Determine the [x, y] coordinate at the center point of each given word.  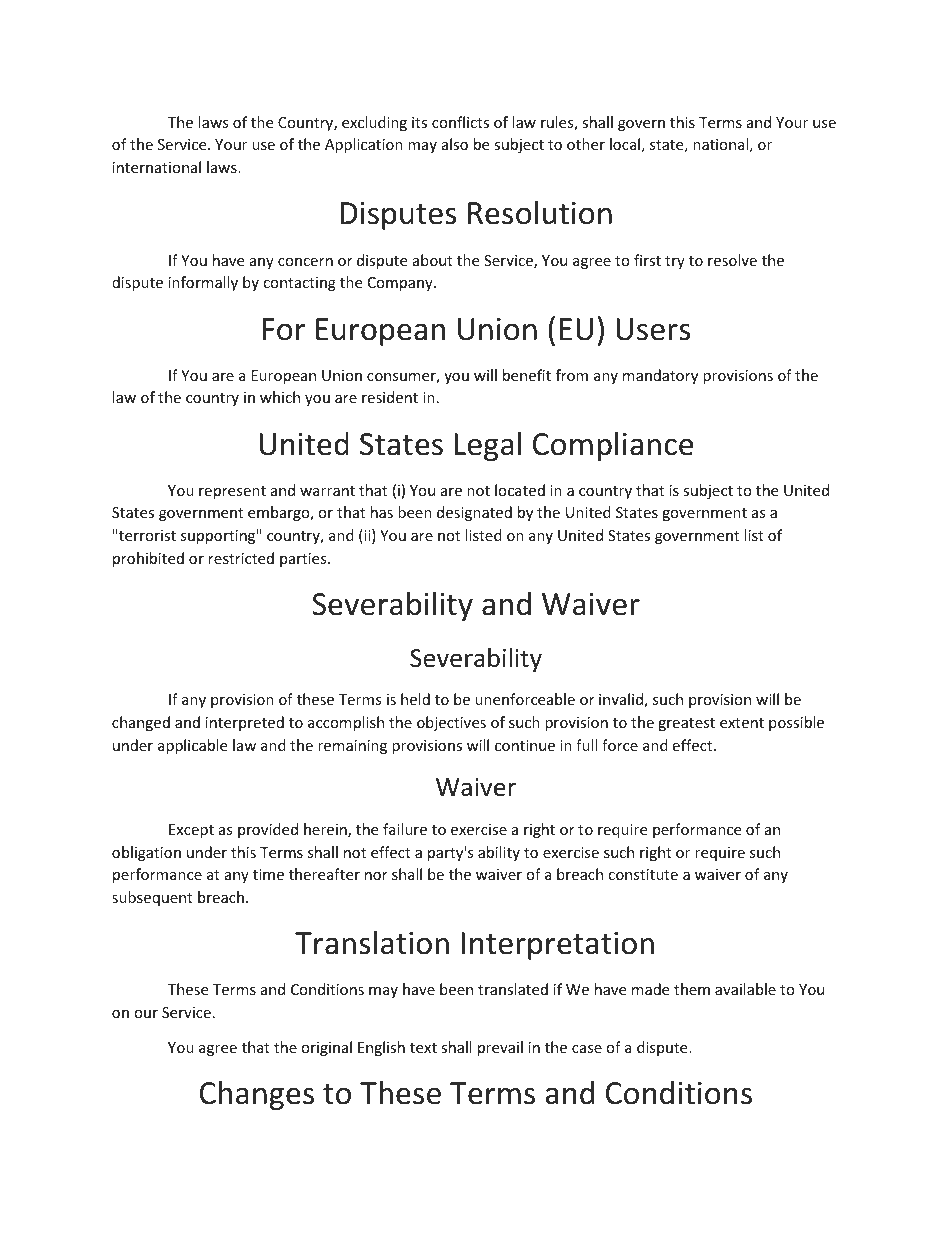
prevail [500, 1048]
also [455, 144]
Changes [257, 1095]
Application [364, 145]
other [586, 144]
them [692, 989]
